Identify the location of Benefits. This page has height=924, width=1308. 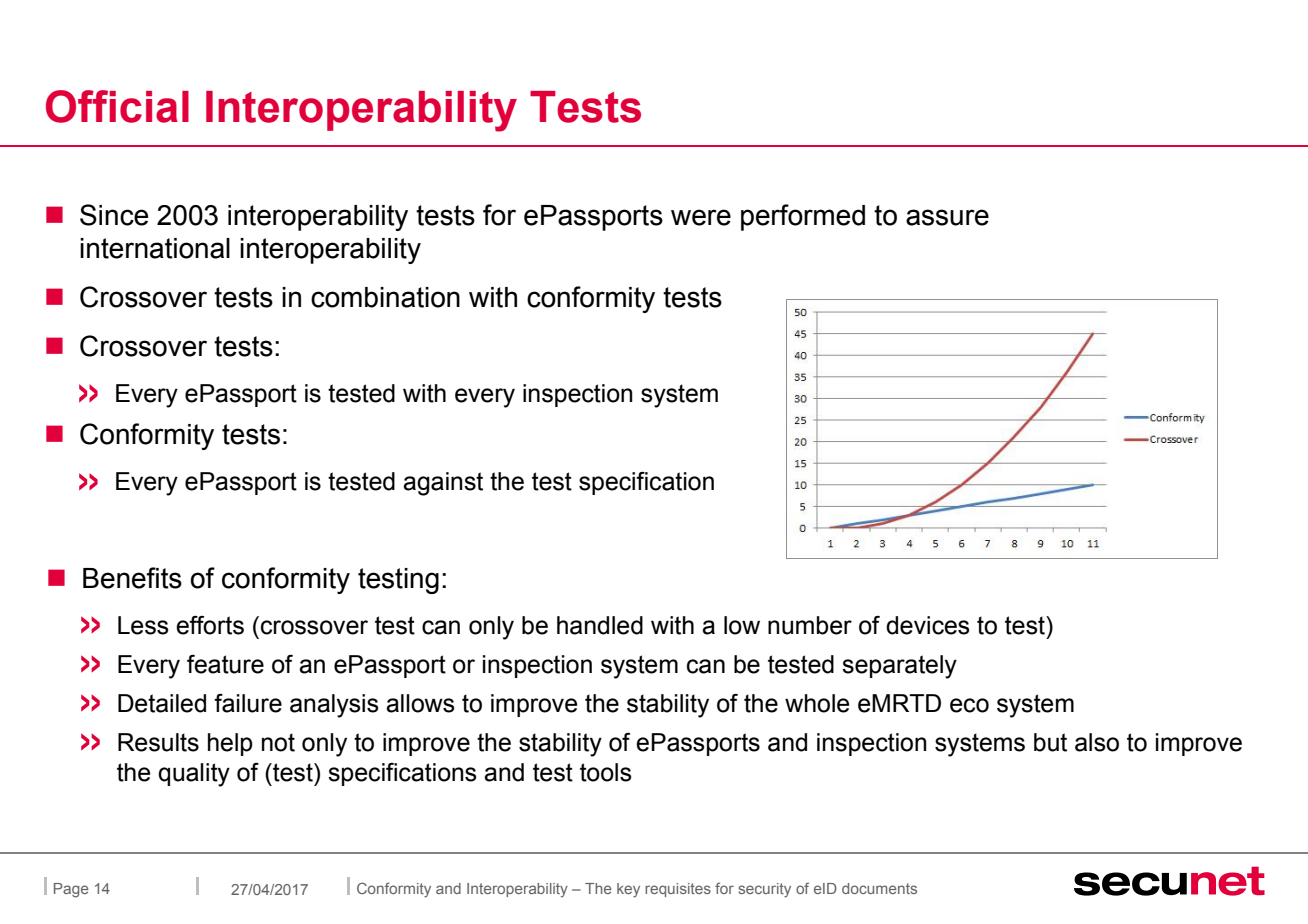
(132, 578).
